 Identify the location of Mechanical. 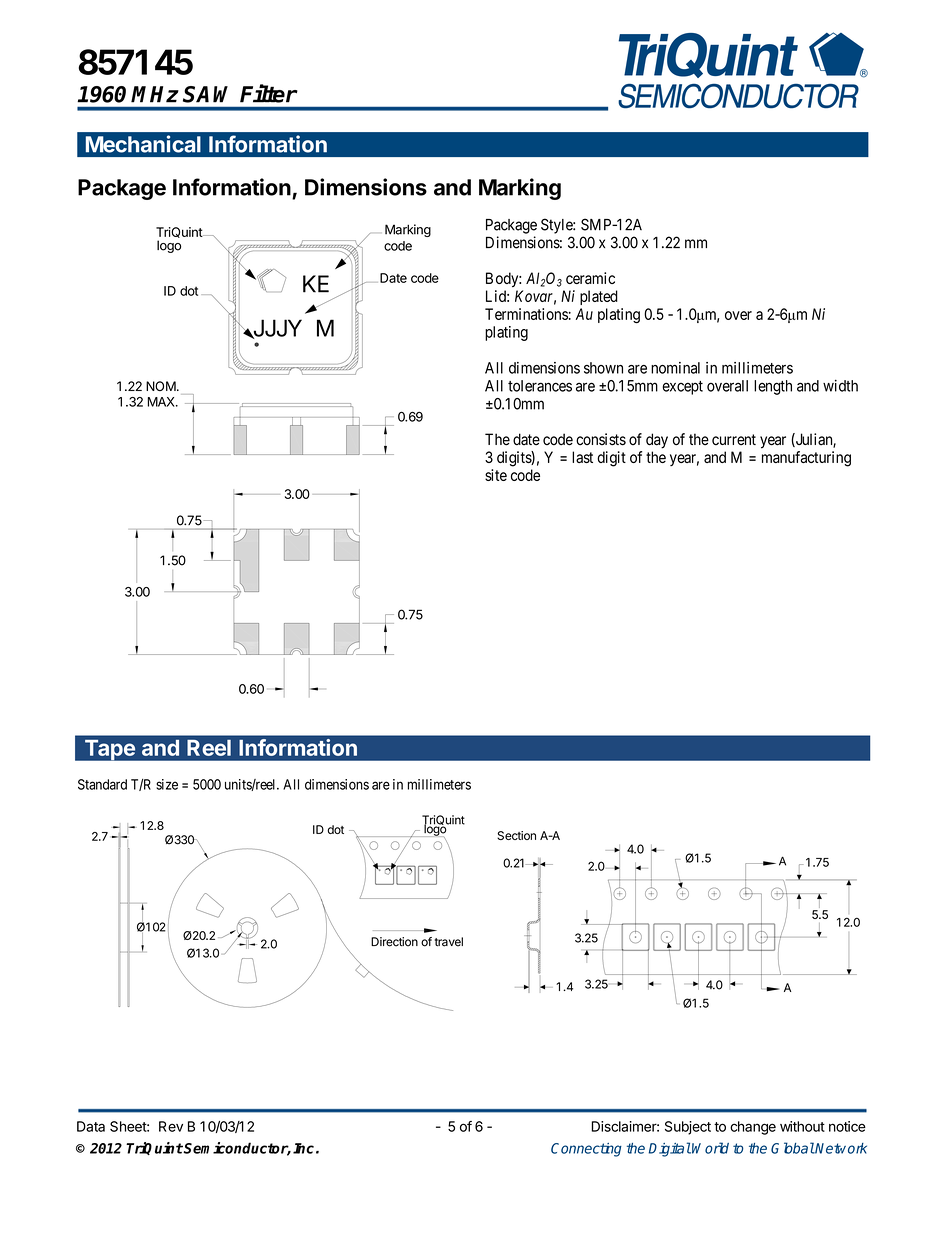
(143, 144).
